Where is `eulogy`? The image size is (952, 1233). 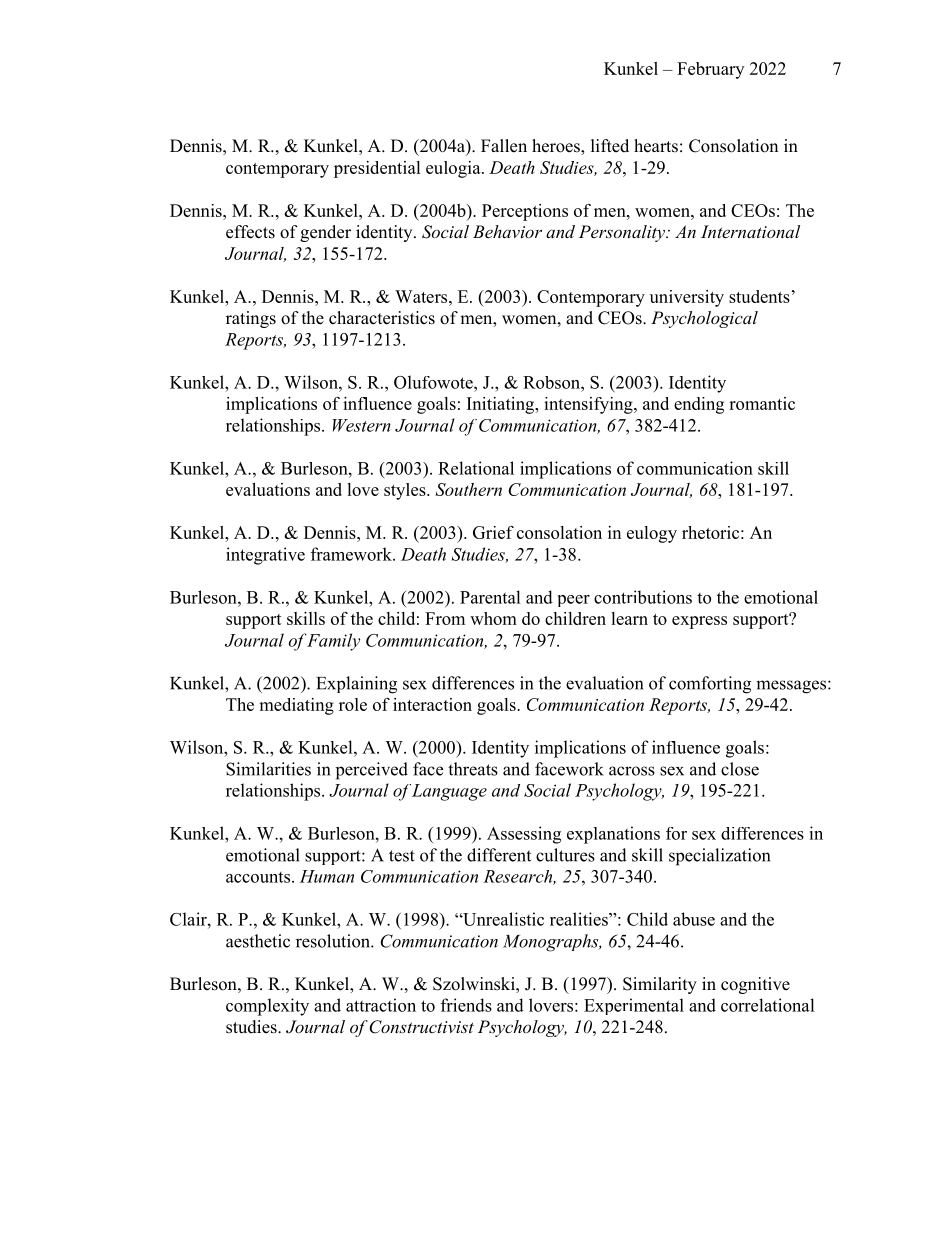 eulogy is located at coordinates (652, 534).
